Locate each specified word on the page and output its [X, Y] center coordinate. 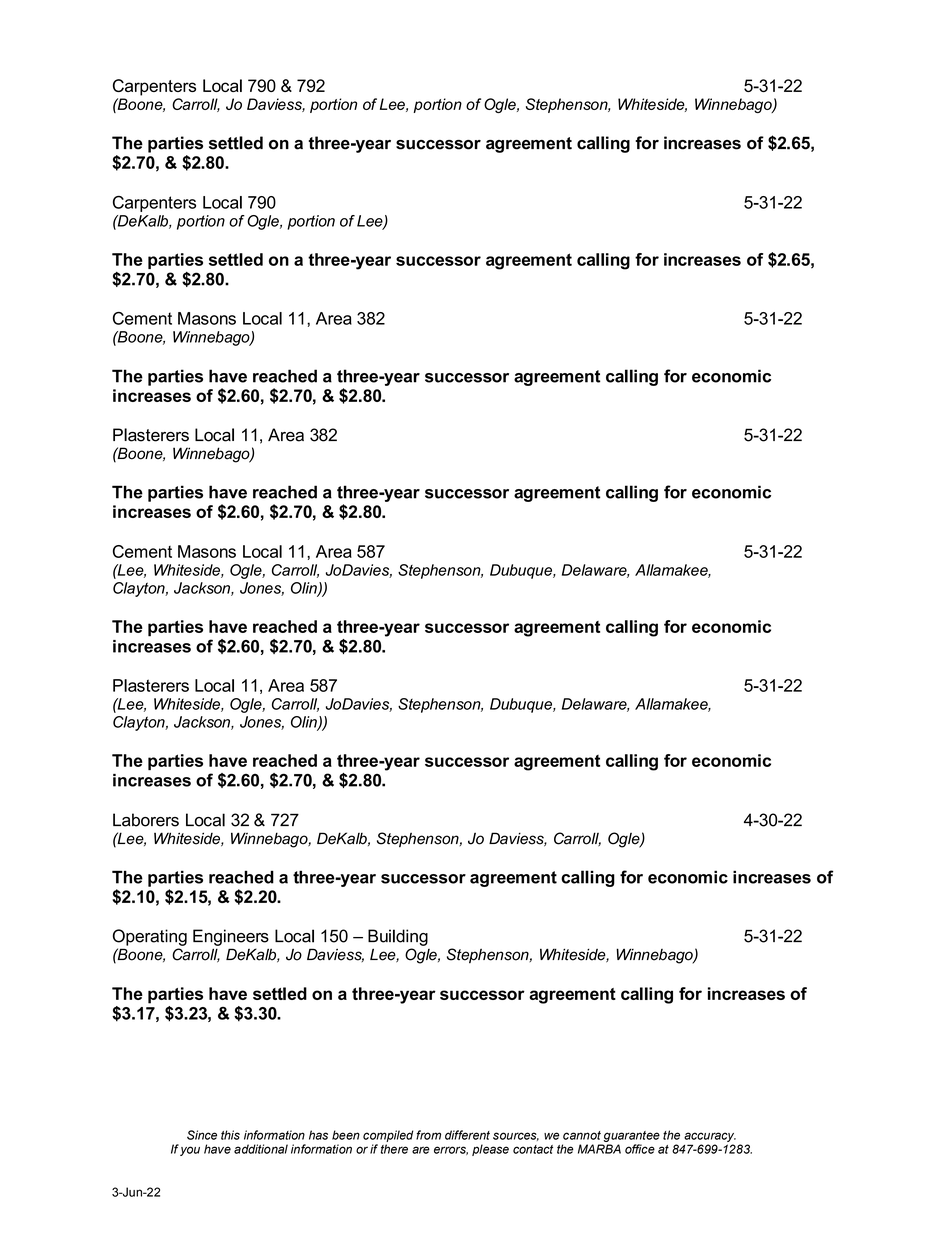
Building [398, 937]
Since [202, 1135]
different [467, 1135]
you [190, 1151]
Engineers [231, 937]
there [394, 1149]
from [428, 1135]
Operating [150, 937]
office [640, 1149]
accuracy [710, 1137]
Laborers [146, 820]
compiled [388, 1136]
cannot [582, 1135]
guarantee [632, 1136]
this [230, 1135]
